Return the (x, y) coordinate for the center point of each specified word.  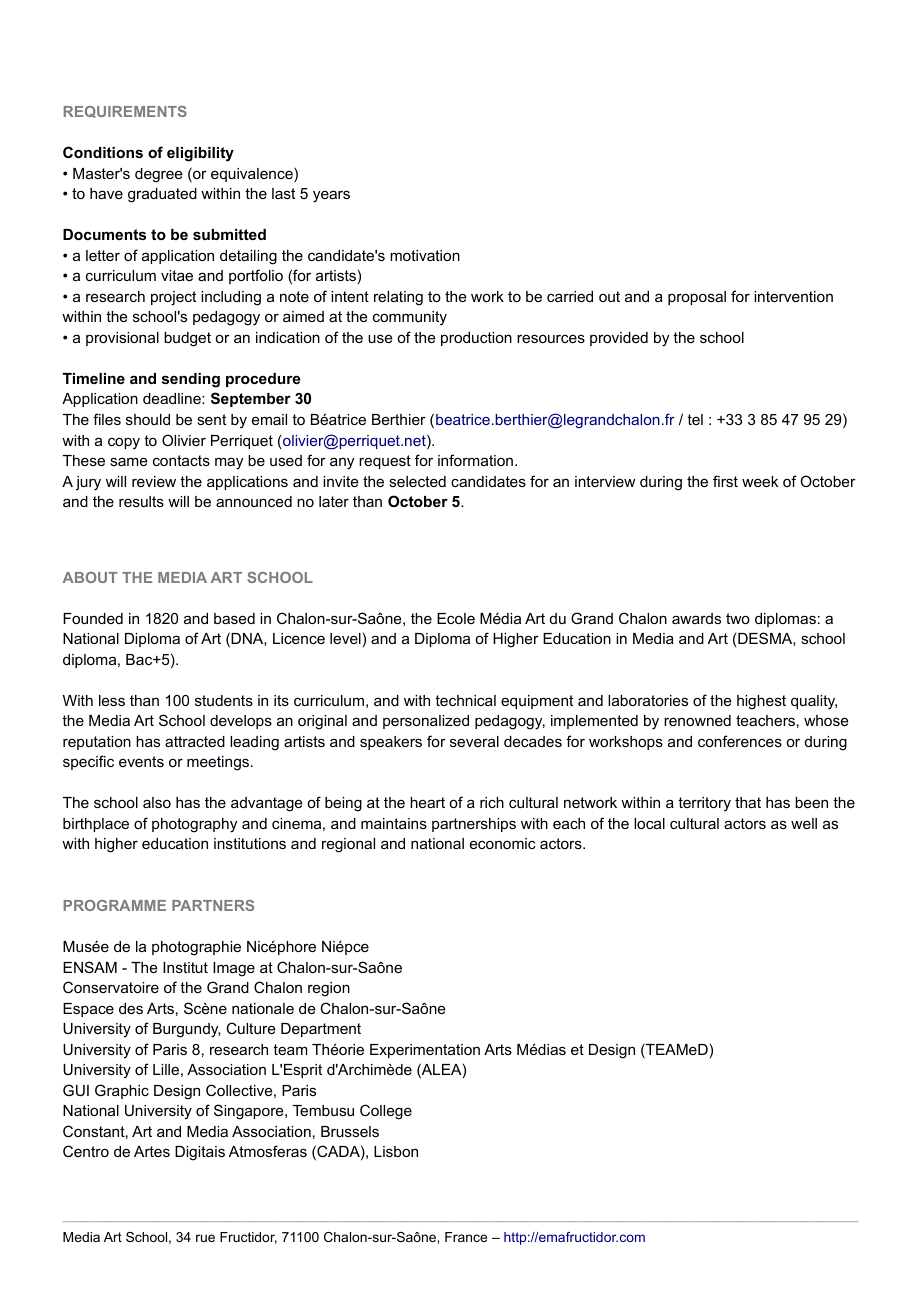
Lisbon (396, 1151)
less (112, 700)
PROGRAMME (115, 905)
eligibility (200, 154)
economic (503, 843)
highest (761, 702)
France (466, 1237)
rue (205, 1238)
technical (465, 700)
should (148, 419)
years (331, 196)
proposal (697, 298)
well (804, 823)
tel (695, 419)
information (475, 460)
